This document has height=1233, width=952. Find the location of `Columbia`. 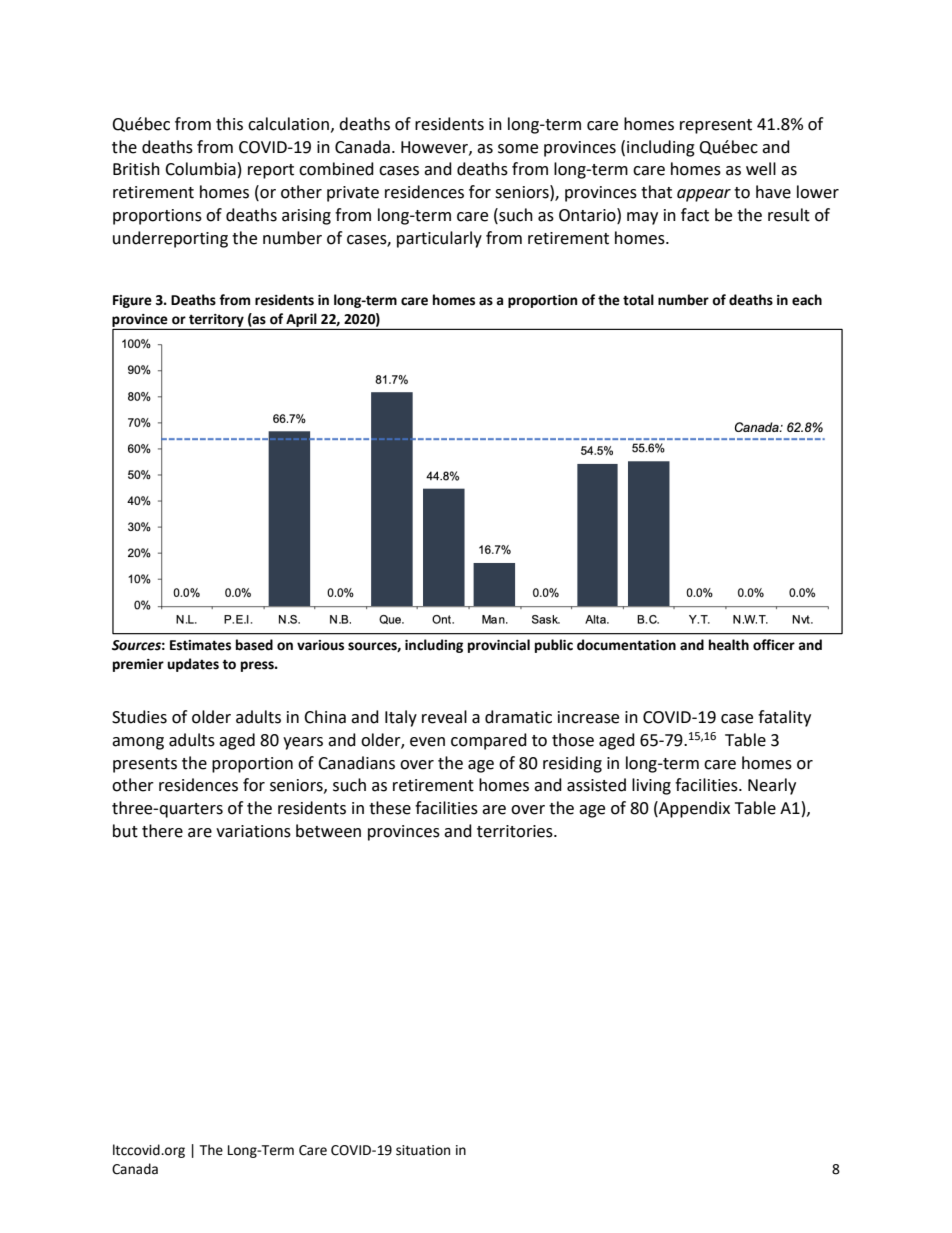

Columbia is located at coordinates (200, 169).
